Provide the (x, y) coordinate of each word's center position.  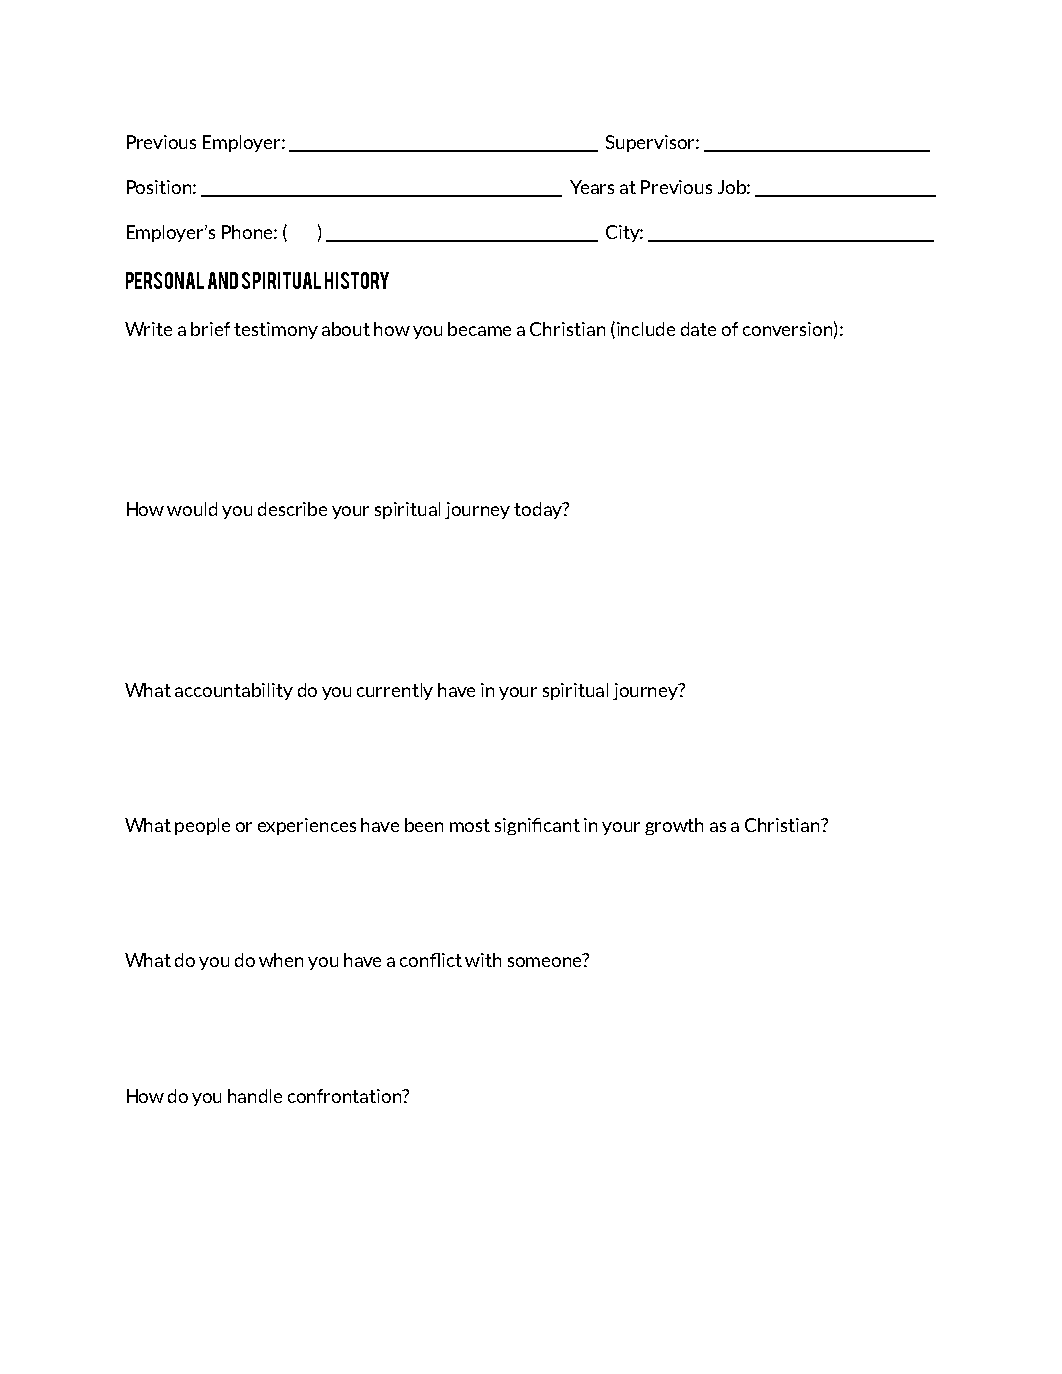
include (646, 329)
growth (674, 826)
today (539, 510)
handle (255, 1096)
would (192, 509)
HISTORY (357, 280)
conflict (431, 960)
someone (546, 962)
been (424, 825)
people (202, 826)
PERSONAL (165, 280)
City (624, 233)
